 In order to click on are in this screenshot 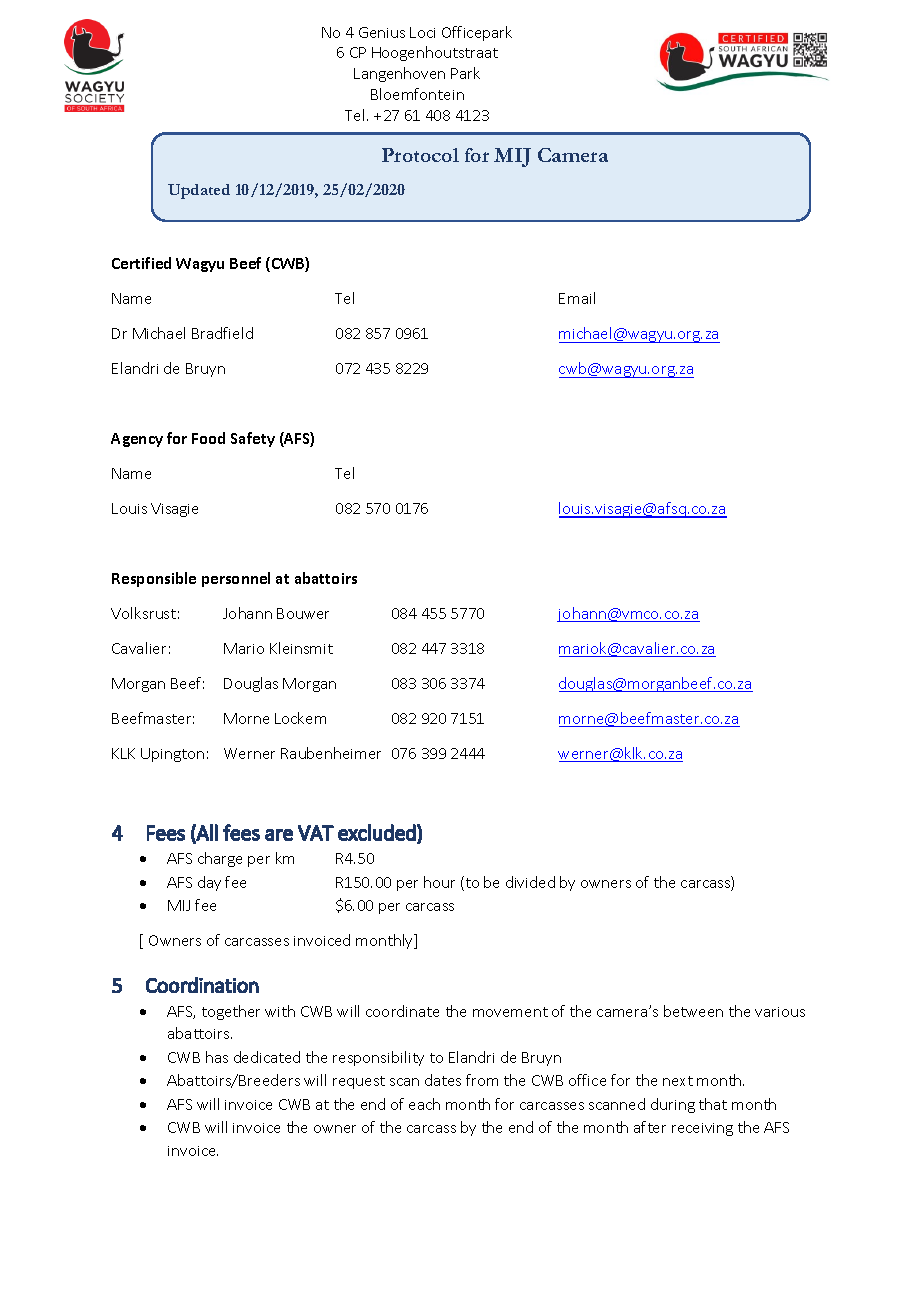, I will do `click(279, 835)`.
